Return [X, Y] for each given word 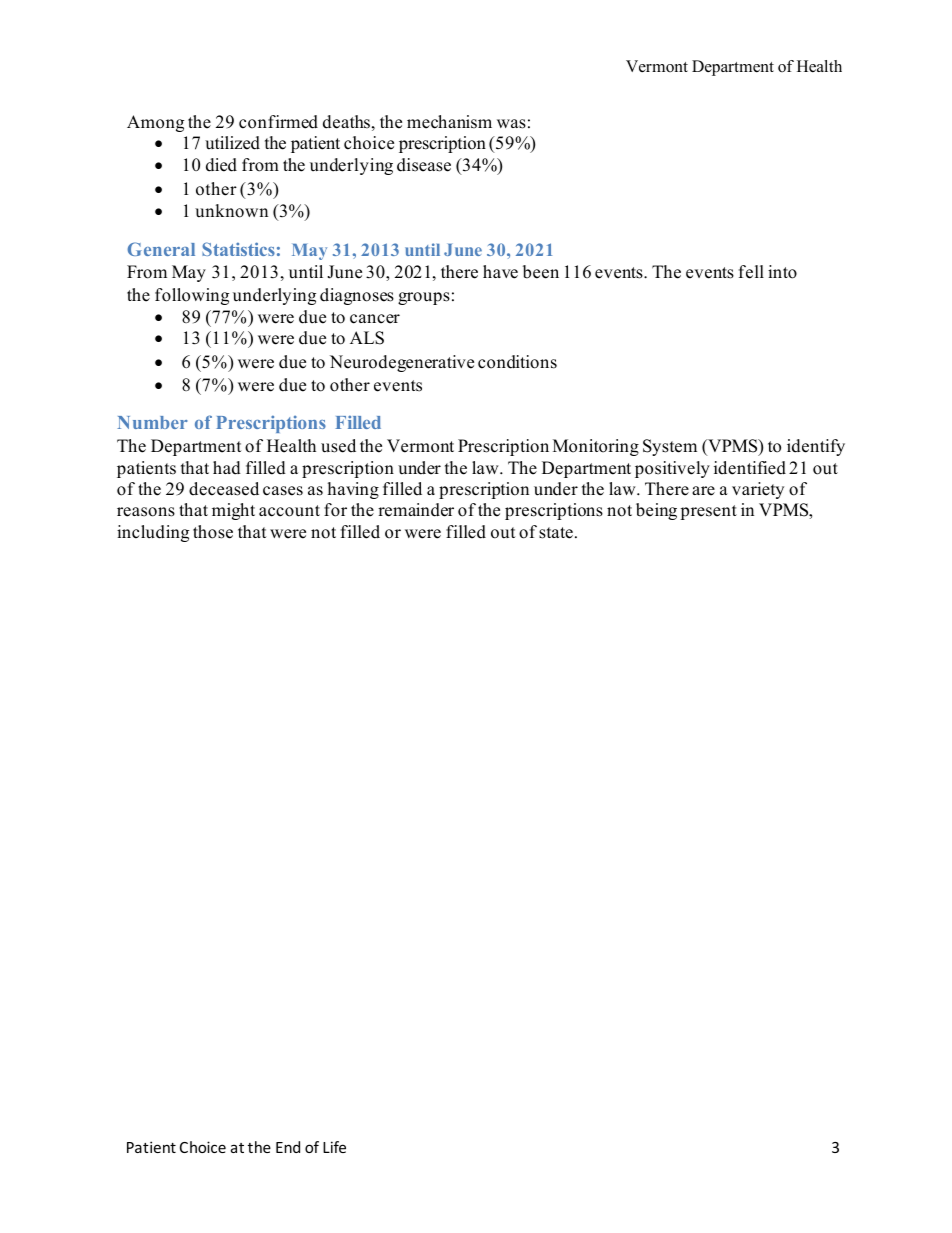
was [511, 124]
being [656, 511]
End [288, 1147]
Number [152, 422]
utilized [232, 143]
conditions [517, 362]
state [556, 533]
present [708, 512]
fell [751, 272]
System [670, 447]
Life [334, 1147]
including [153, 533]
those [213, 532]
